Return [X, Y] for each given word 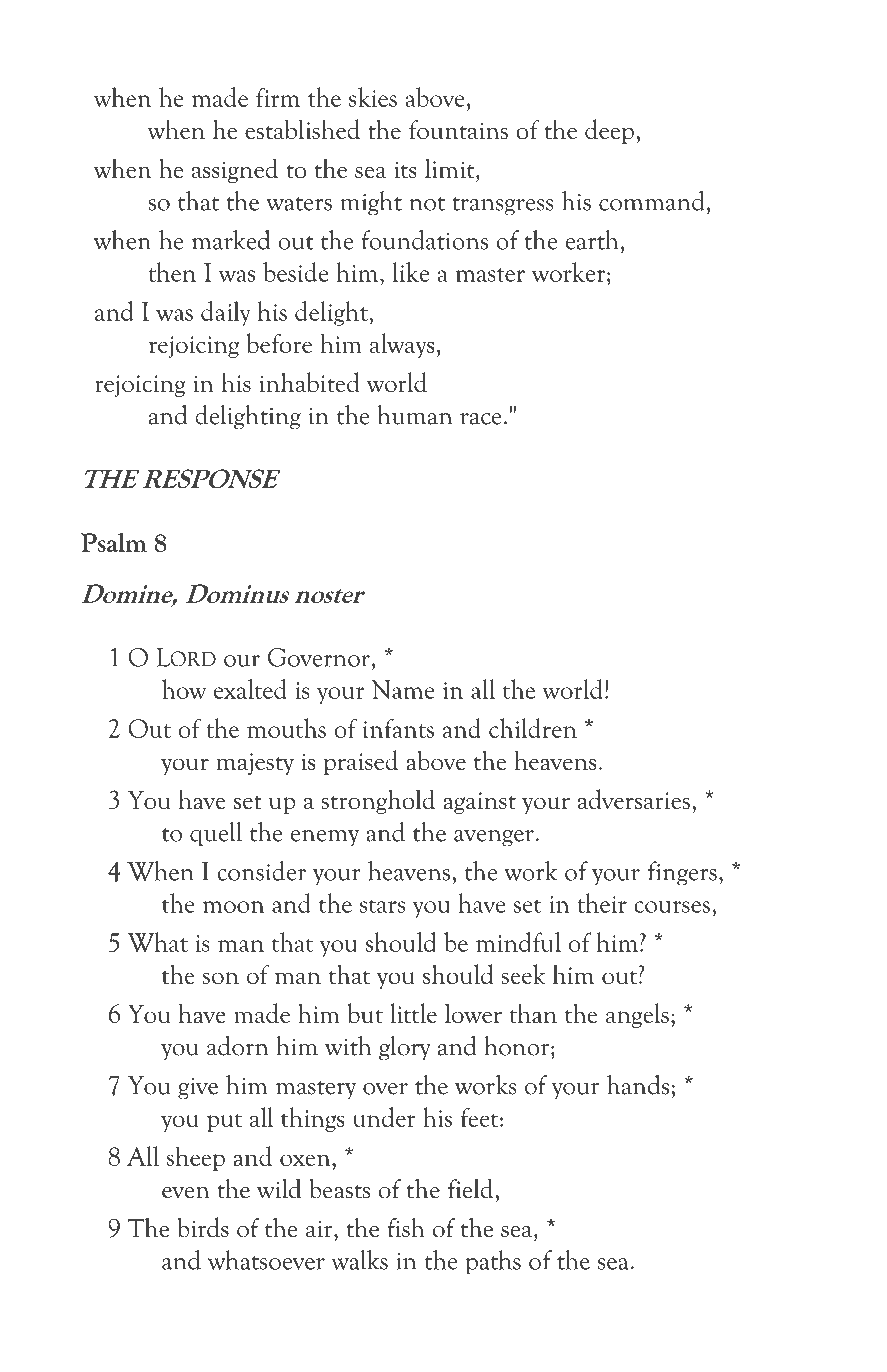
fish [406, 1228]
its [406, 170]
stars [382, 906]
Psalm [114, 542]
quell [216, 834]
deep [609, 131]
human [414, 415]
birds [203, 1227]
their [602, 903]
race [481, 419]
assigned [235, 170]
